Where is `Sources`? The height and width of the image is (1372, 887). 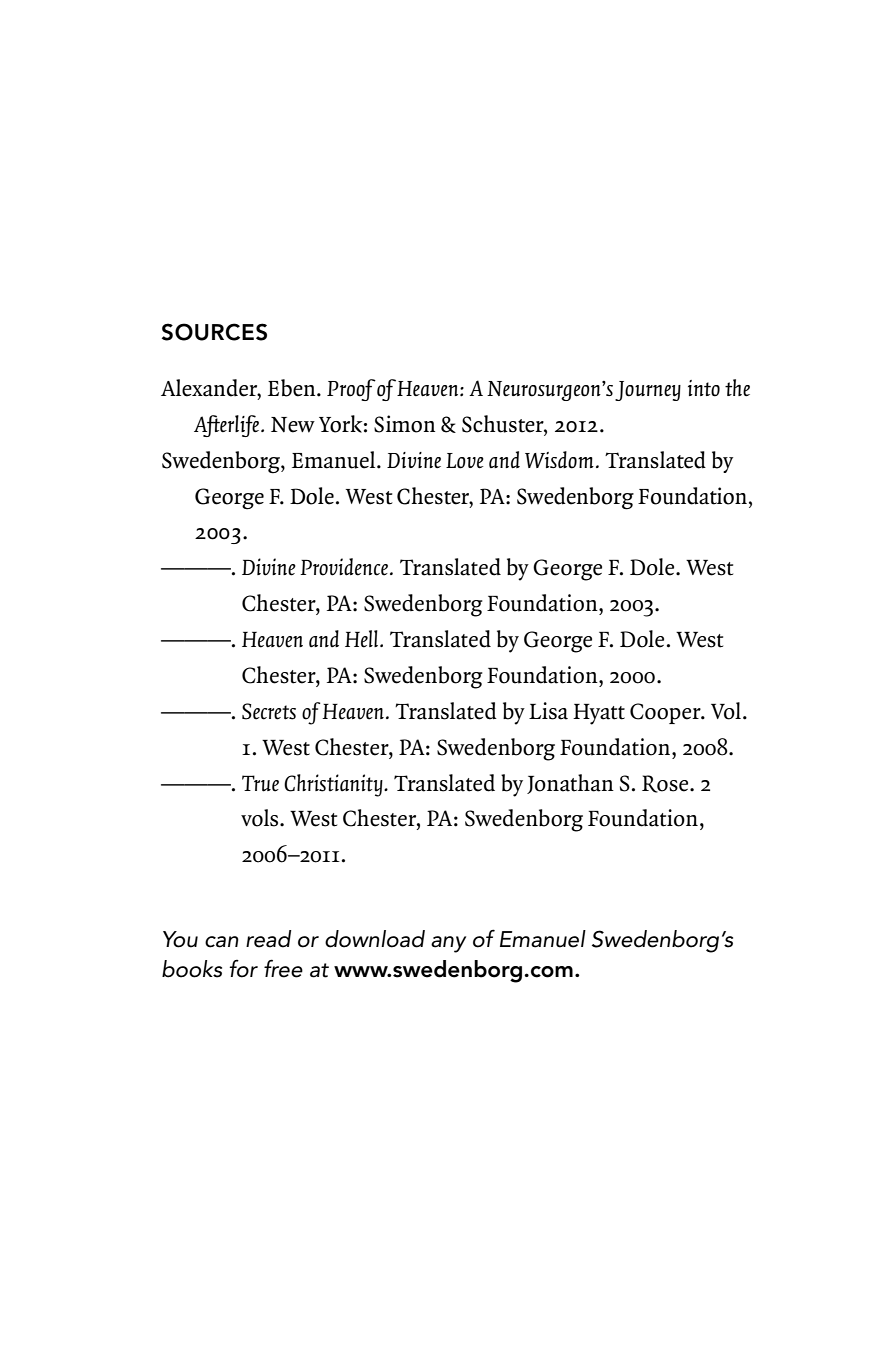 Sources is located at coordinates (214, 332).
